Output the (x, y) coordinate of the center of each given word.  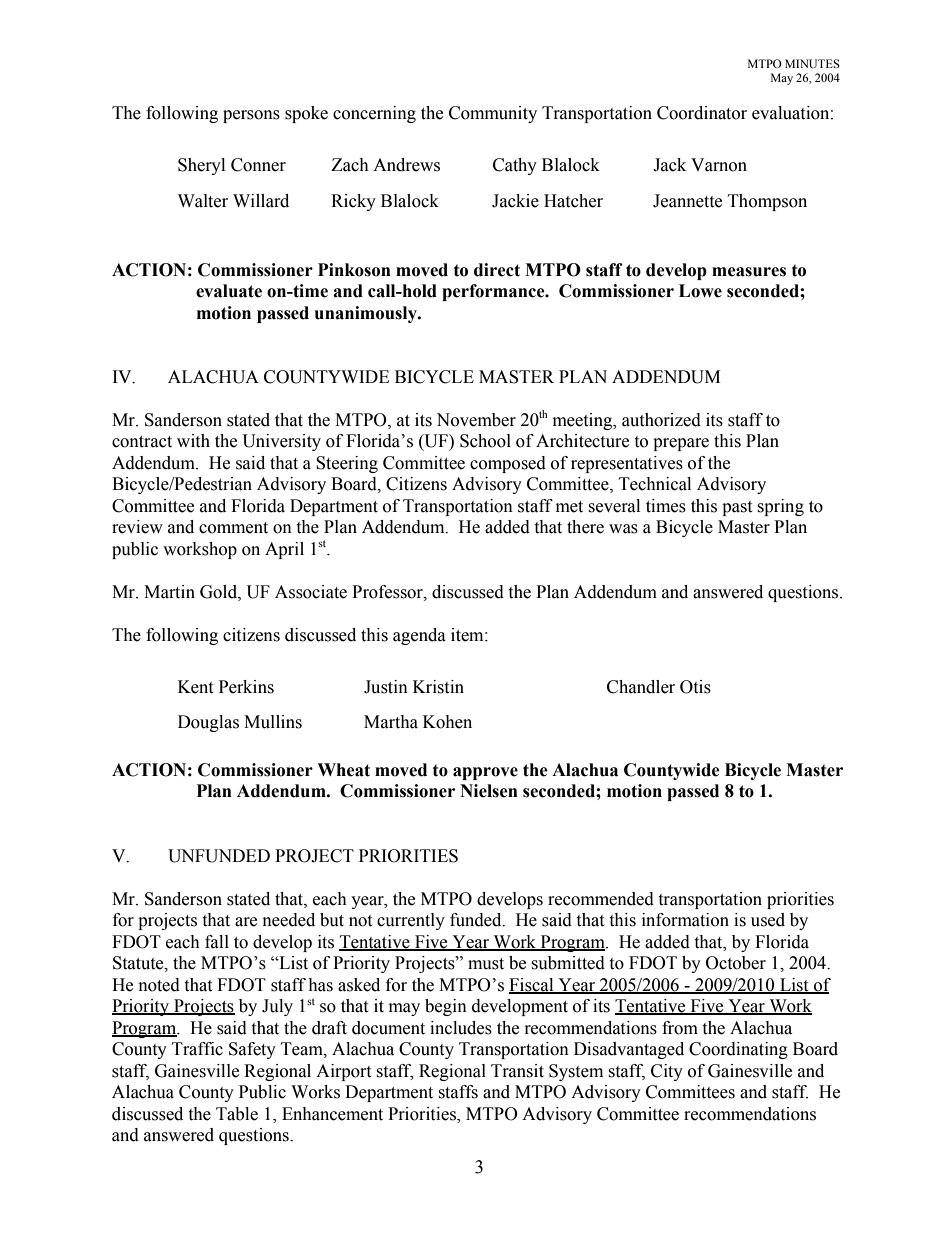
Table (237, 1114)
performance (494, 292)
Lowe (700, 291)
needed (289, 920)
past (737, 508)
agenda (419, 636)
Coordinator (702, 113)
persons (251, 116)
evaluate (229, 291)
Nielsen (489, 791)
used (768, 920)
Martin (169, 592)
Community (493, 114)
